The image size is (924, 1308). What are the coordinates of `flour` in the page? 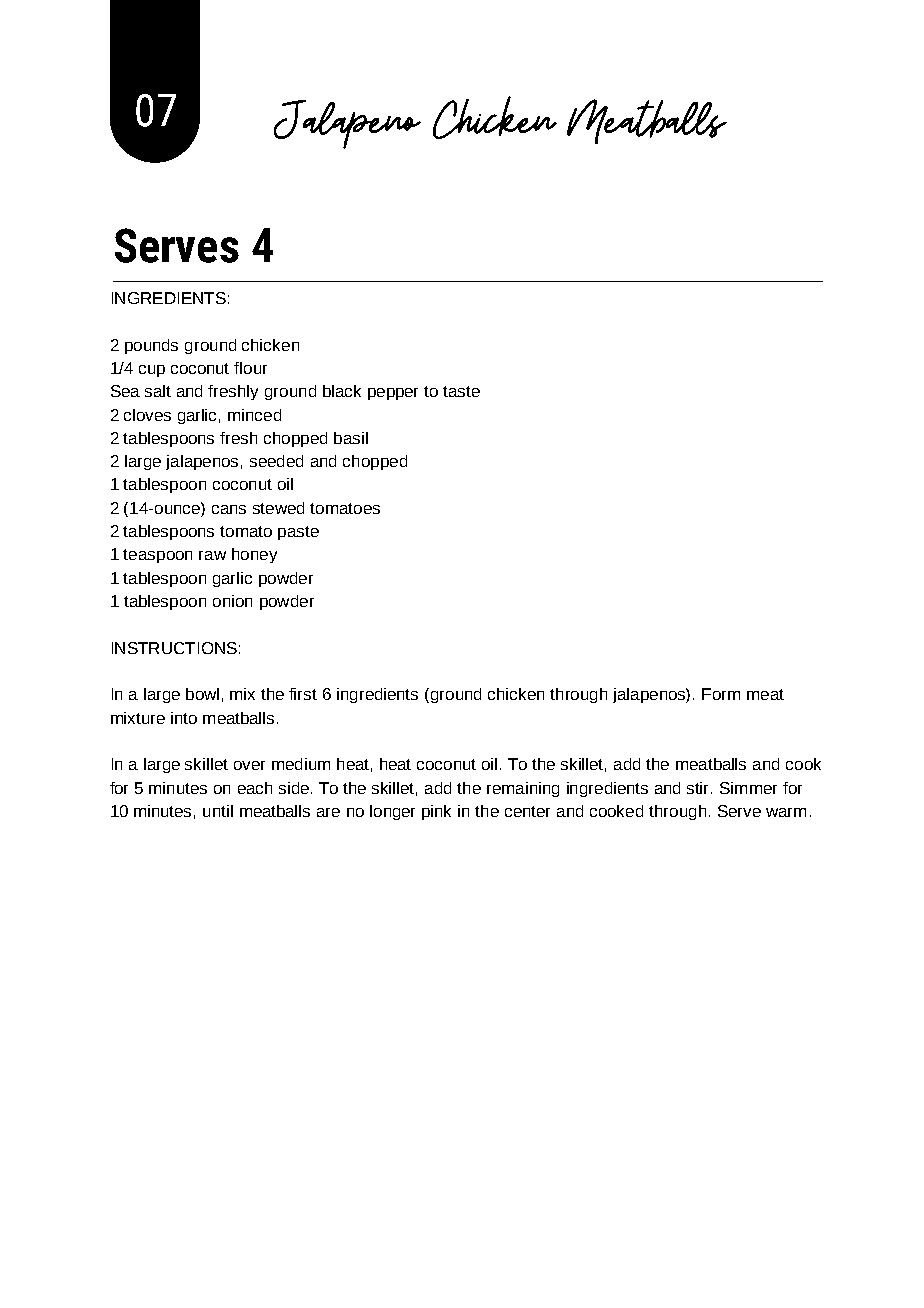 It's located at (250, 368).
